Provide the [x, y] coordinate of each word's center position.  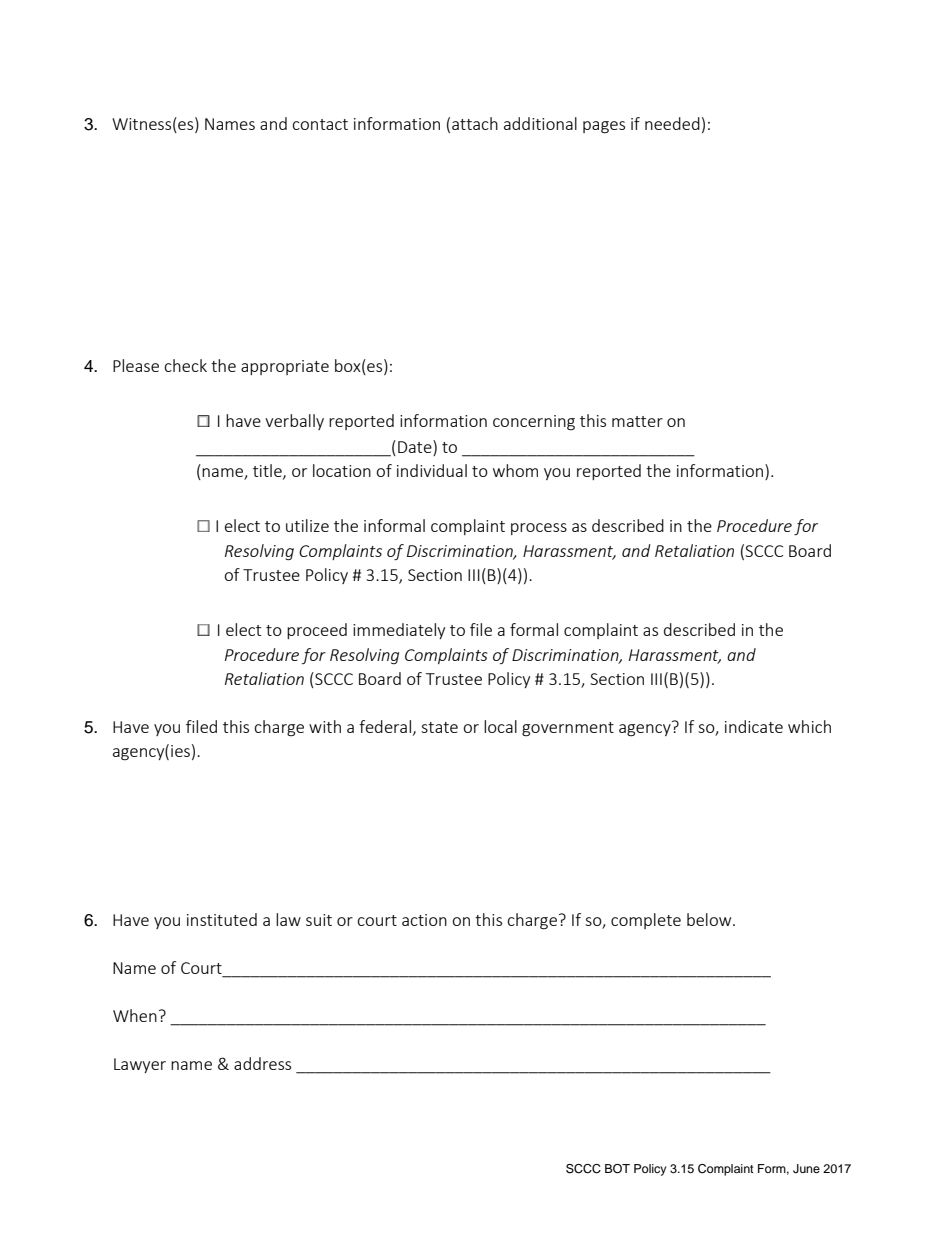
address [262, 1063]
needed [672, 123]
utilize [307, 525]
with [325, 726]
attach [475, 123]
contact [320, 124]
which [809, 726]
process [539, 529]
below [710, 919]
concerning [534, 423]
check [185, 365]
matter [637, 421]
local [500, 726]
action [424, 920]
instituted [222, 919]
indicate [754, 726]
